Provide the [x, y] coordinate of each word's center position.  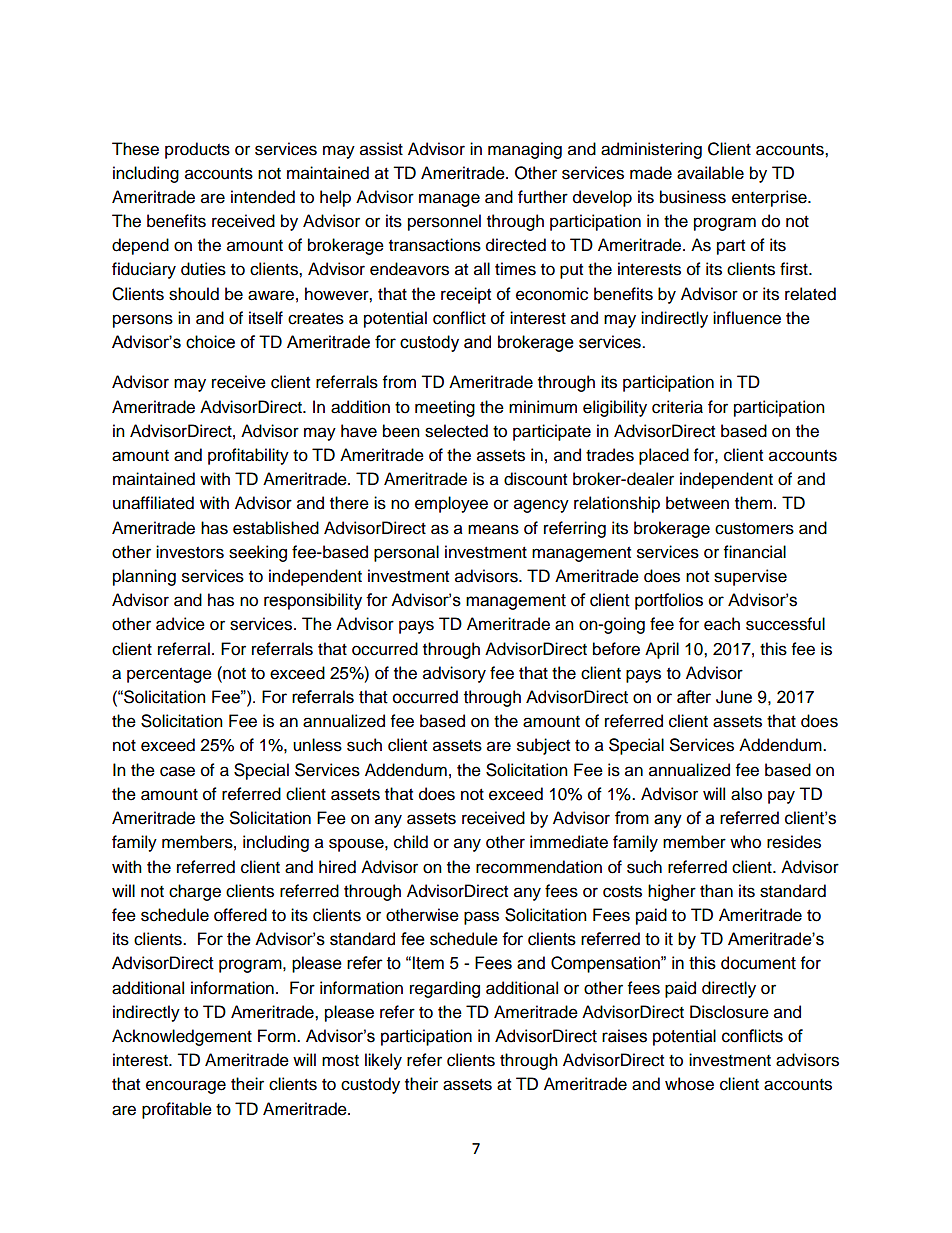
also [746, 794]
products [197, 150]
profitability [248, 456]
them [753, 503]
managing [525, 150]
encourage [186, 1087]
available [710, 173]
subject [543, 746]
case [177, 771]
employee [451, 504]
